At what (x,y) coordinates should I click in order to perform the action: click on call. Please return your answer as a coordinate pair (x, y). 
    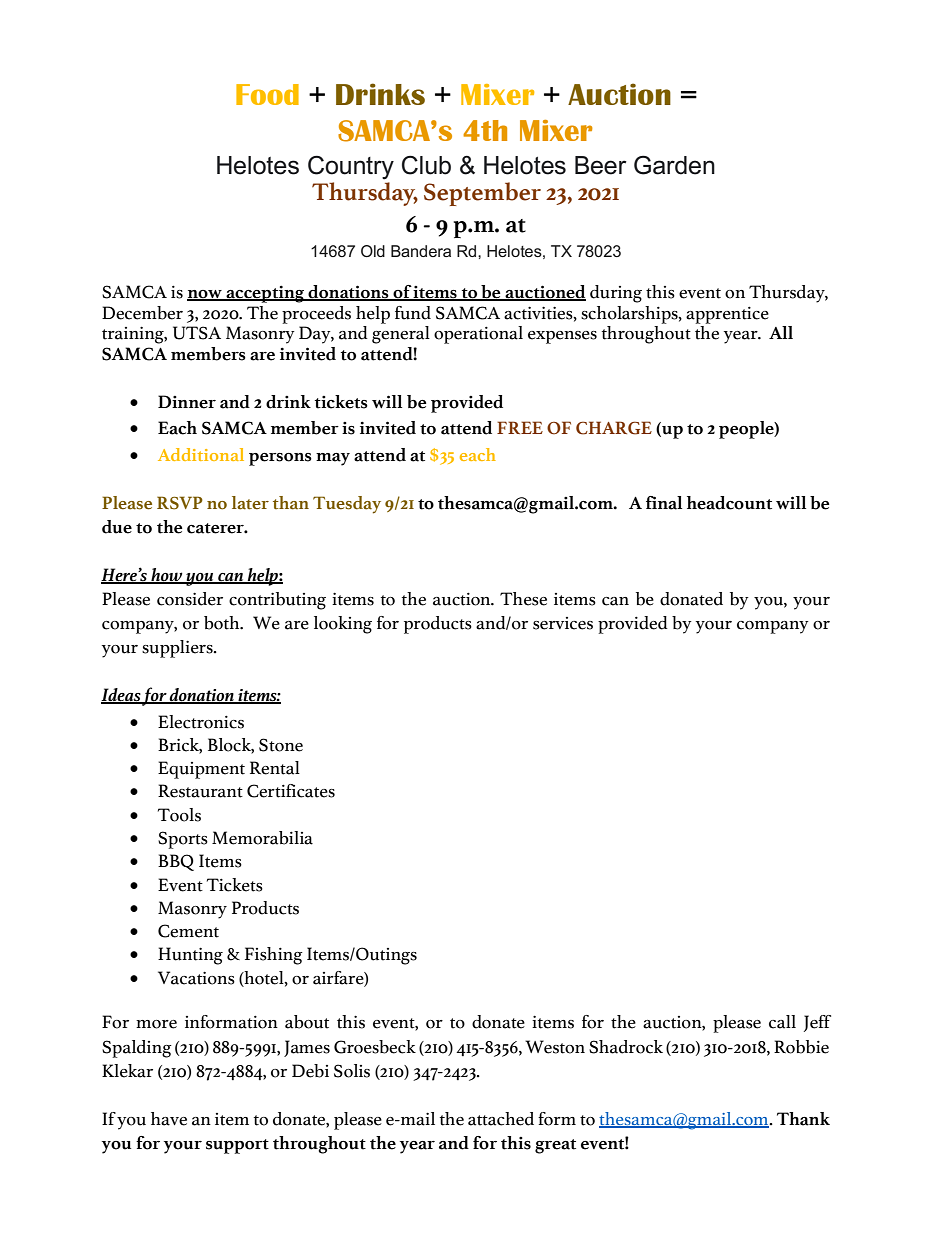
    Looking at the image, I should click on (782, 1022).
